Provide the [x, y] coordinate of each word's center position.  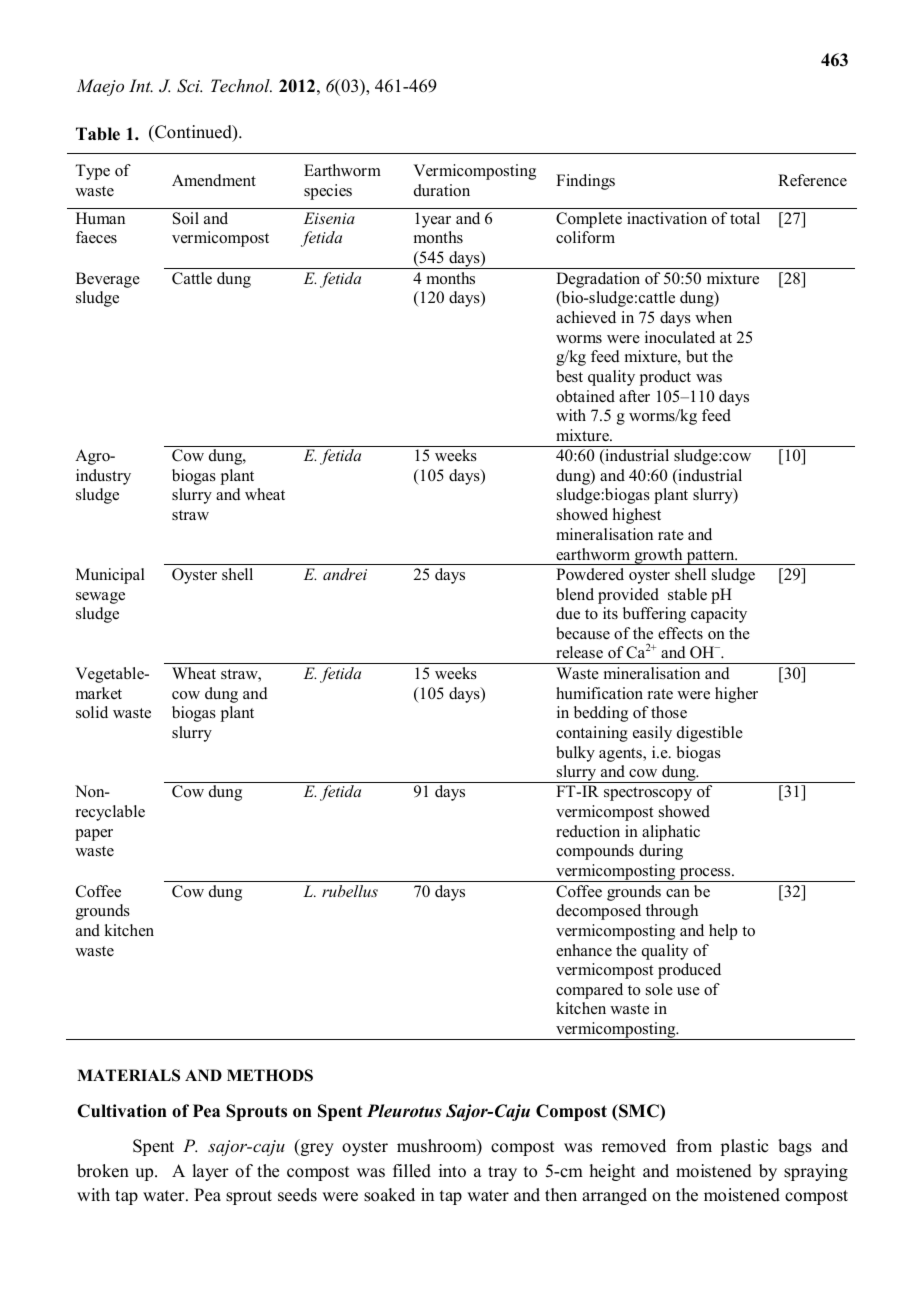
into [452, 1171]
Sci [189, 86]
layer [210, 1172]
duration [442, 190]
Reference [812, 180]
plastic [744, 1147]
